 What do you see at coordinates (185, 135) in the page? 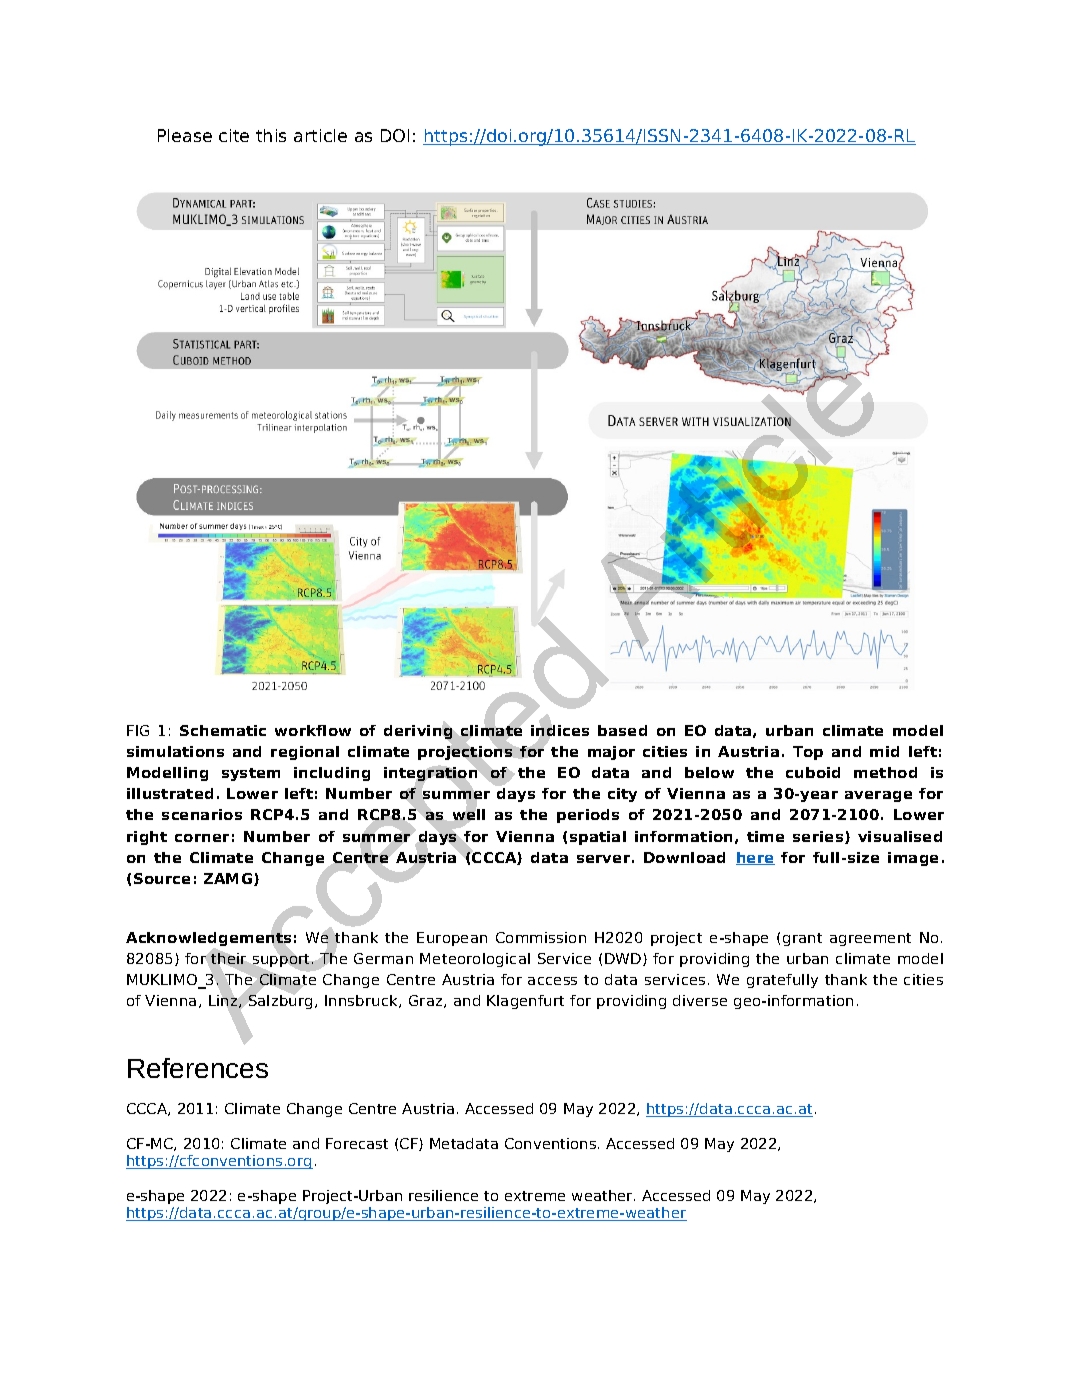
I see `Please` at bounding box center [185, 135].
